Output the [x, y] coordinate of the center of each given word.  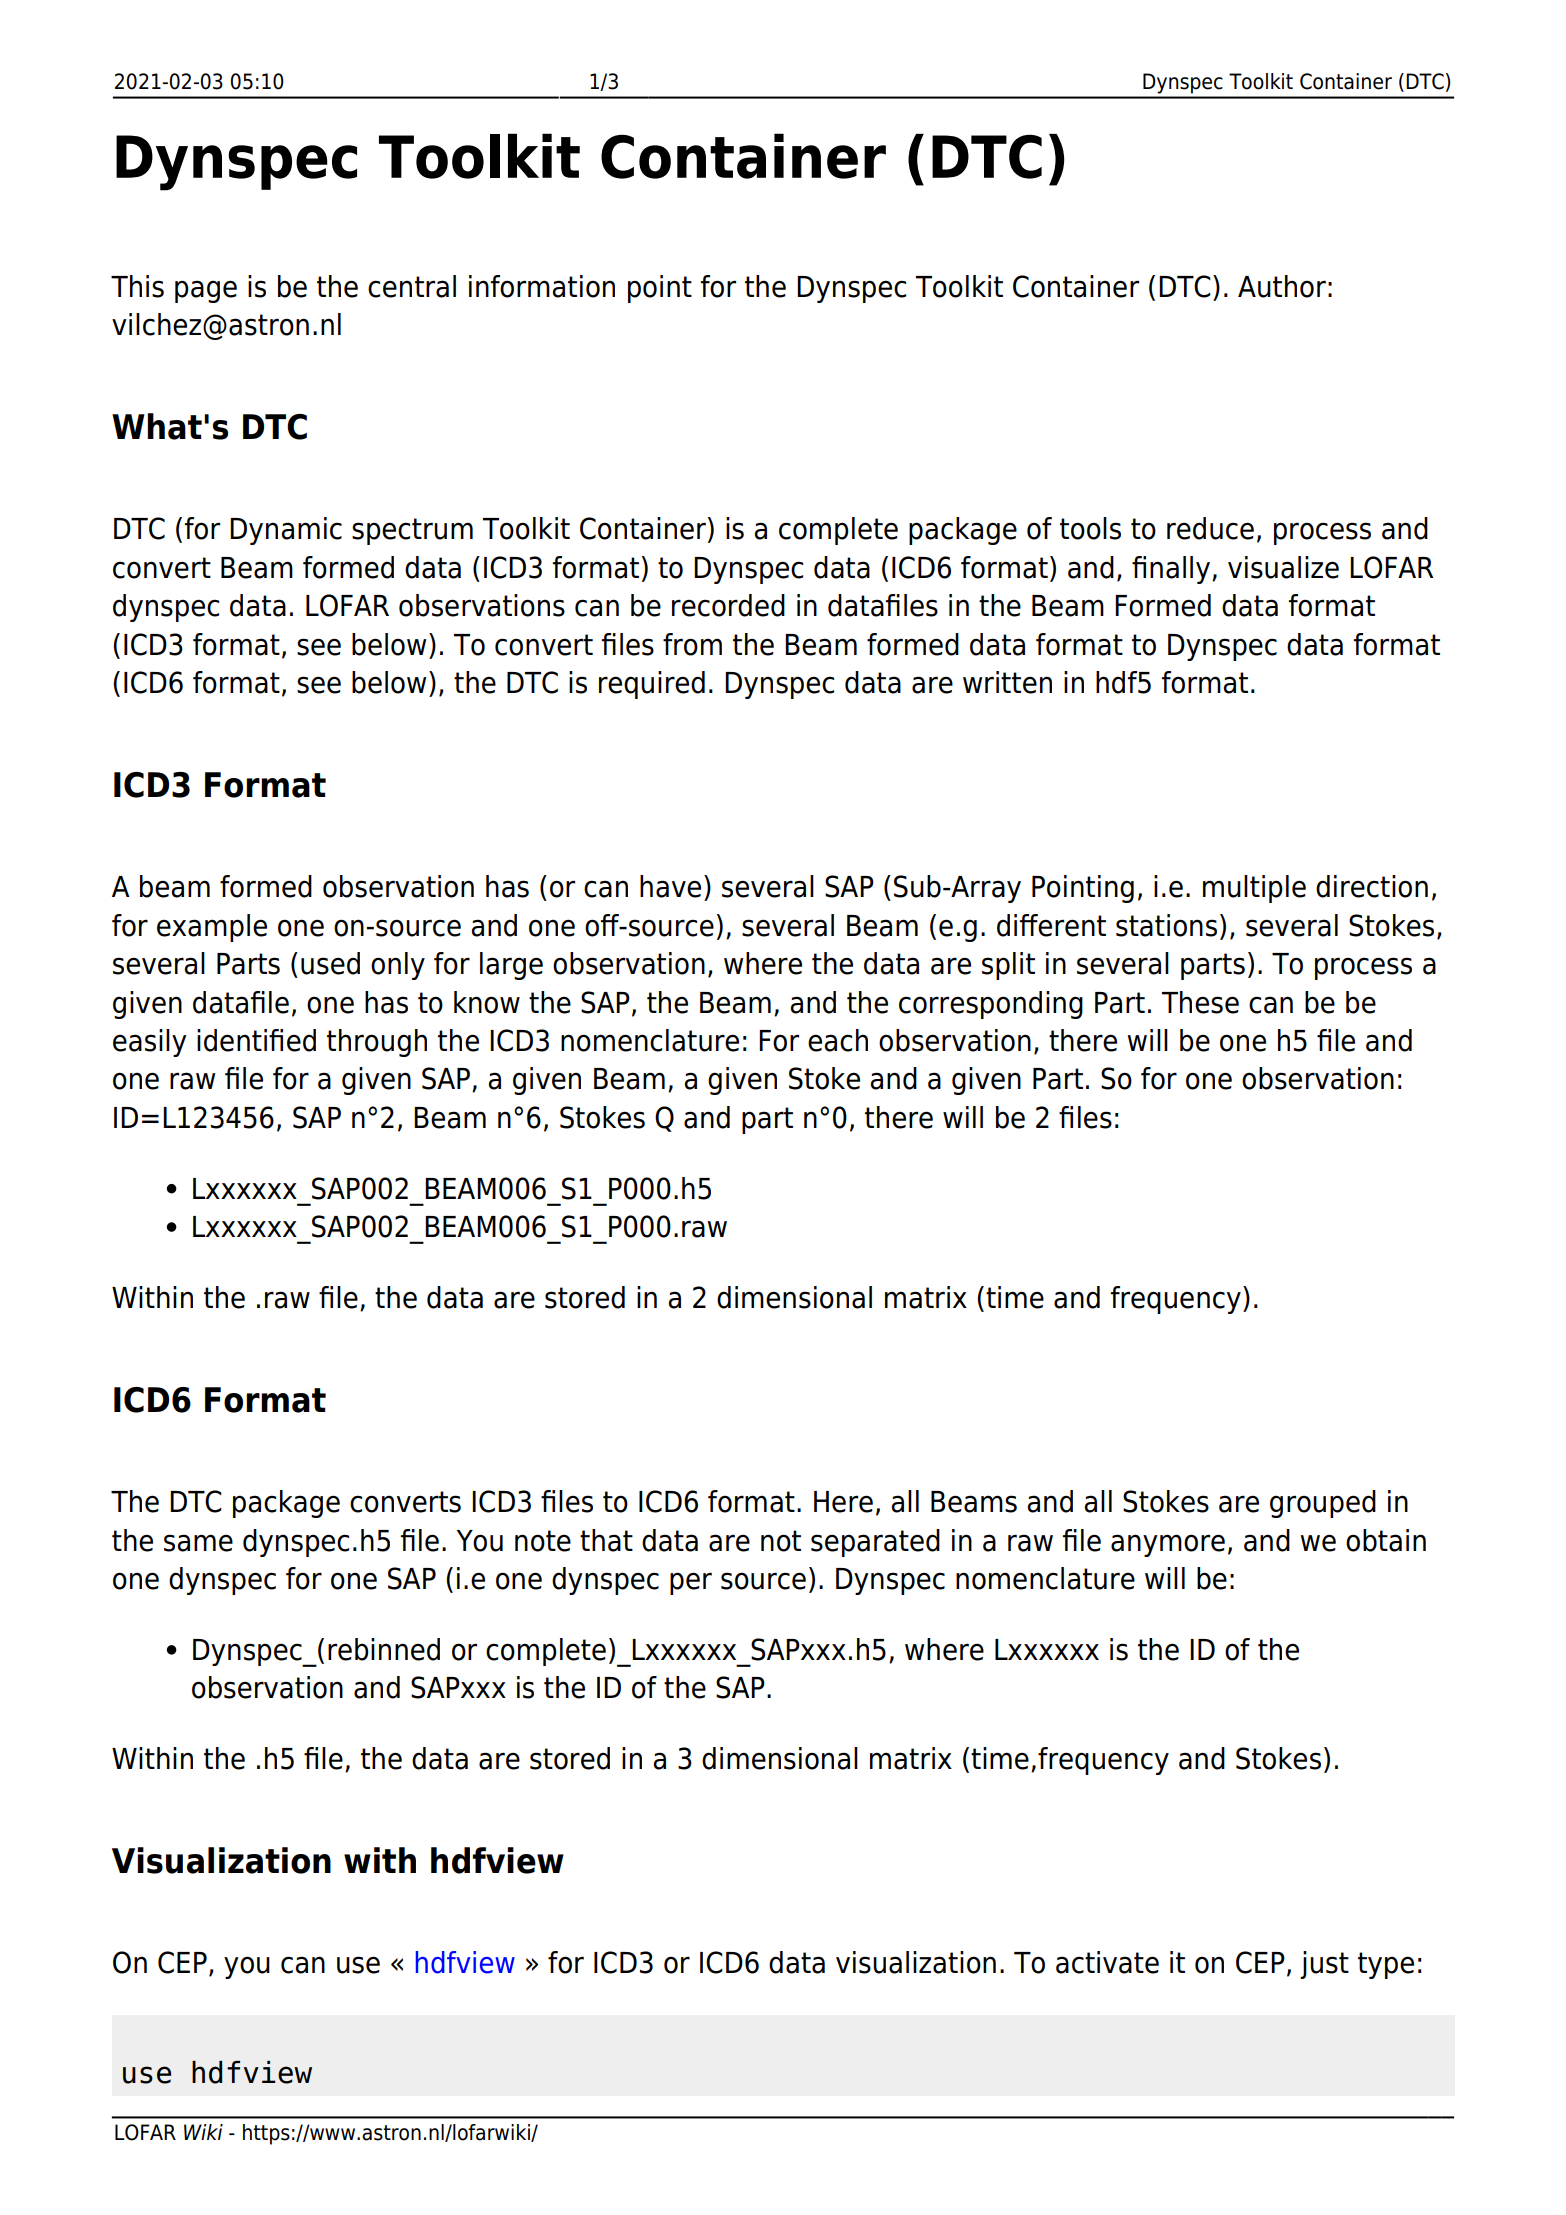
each [838, 1040]
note [543, 1541]
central [412, 286]
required [652, 685]
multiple [1254, 889]
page [206, 291]
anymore [1168, 1545]
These [1200, 1002]
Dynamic [286, 531]
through [377, 1043]
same [198, 1543]
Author [1282, 286]
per [691, 1583]
